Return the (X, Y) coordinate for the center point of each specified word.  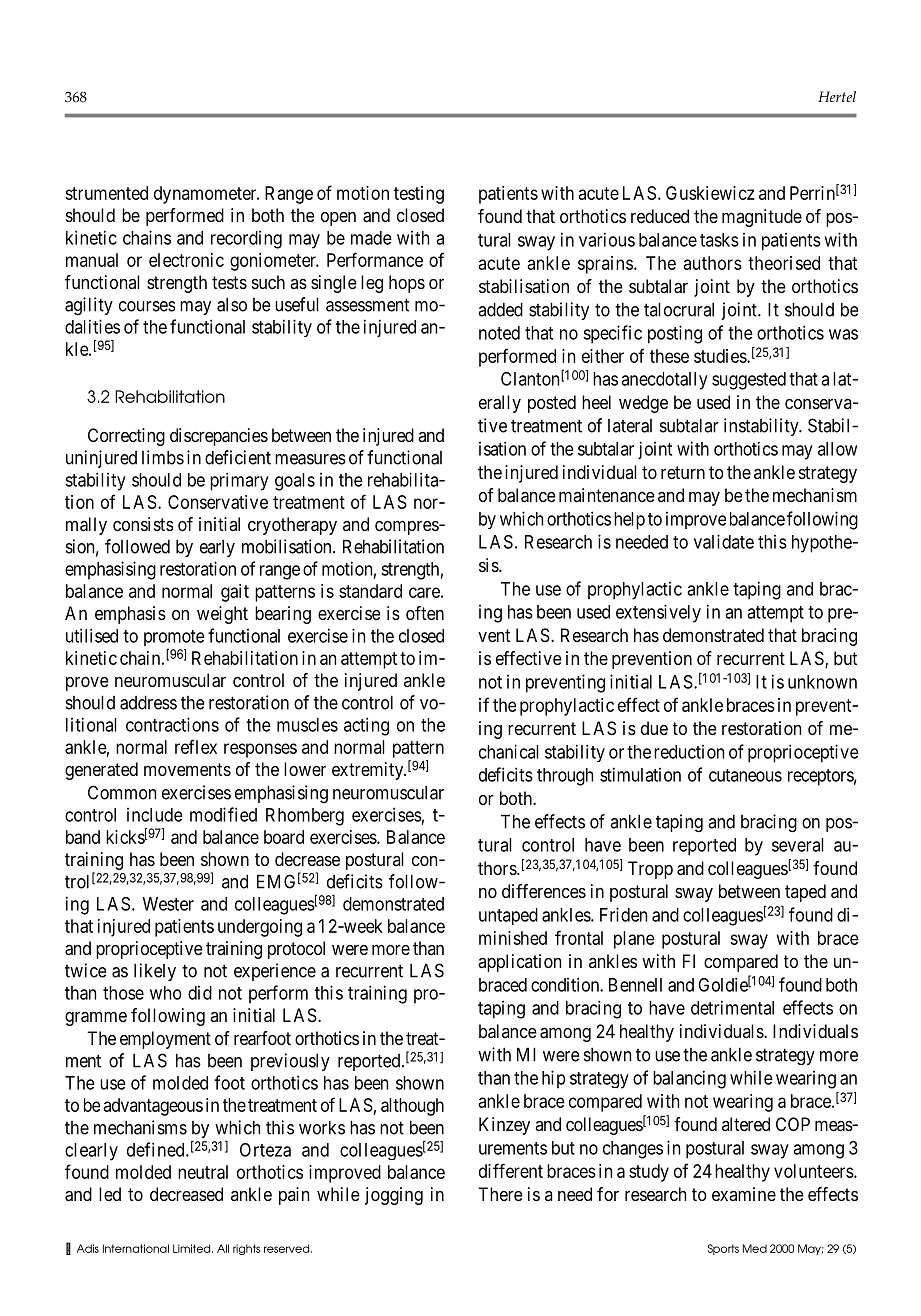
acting (366, 726)
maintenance (607, 495)
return (683, 472)
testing (419, 195)
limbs (163, 457)
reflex (196, 746)
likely (155, 972)
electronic (186, 260)
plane (634, 940)
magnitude (762, 218)
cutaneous (745, 775)
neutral (203, 1172)
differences (544, 891)
